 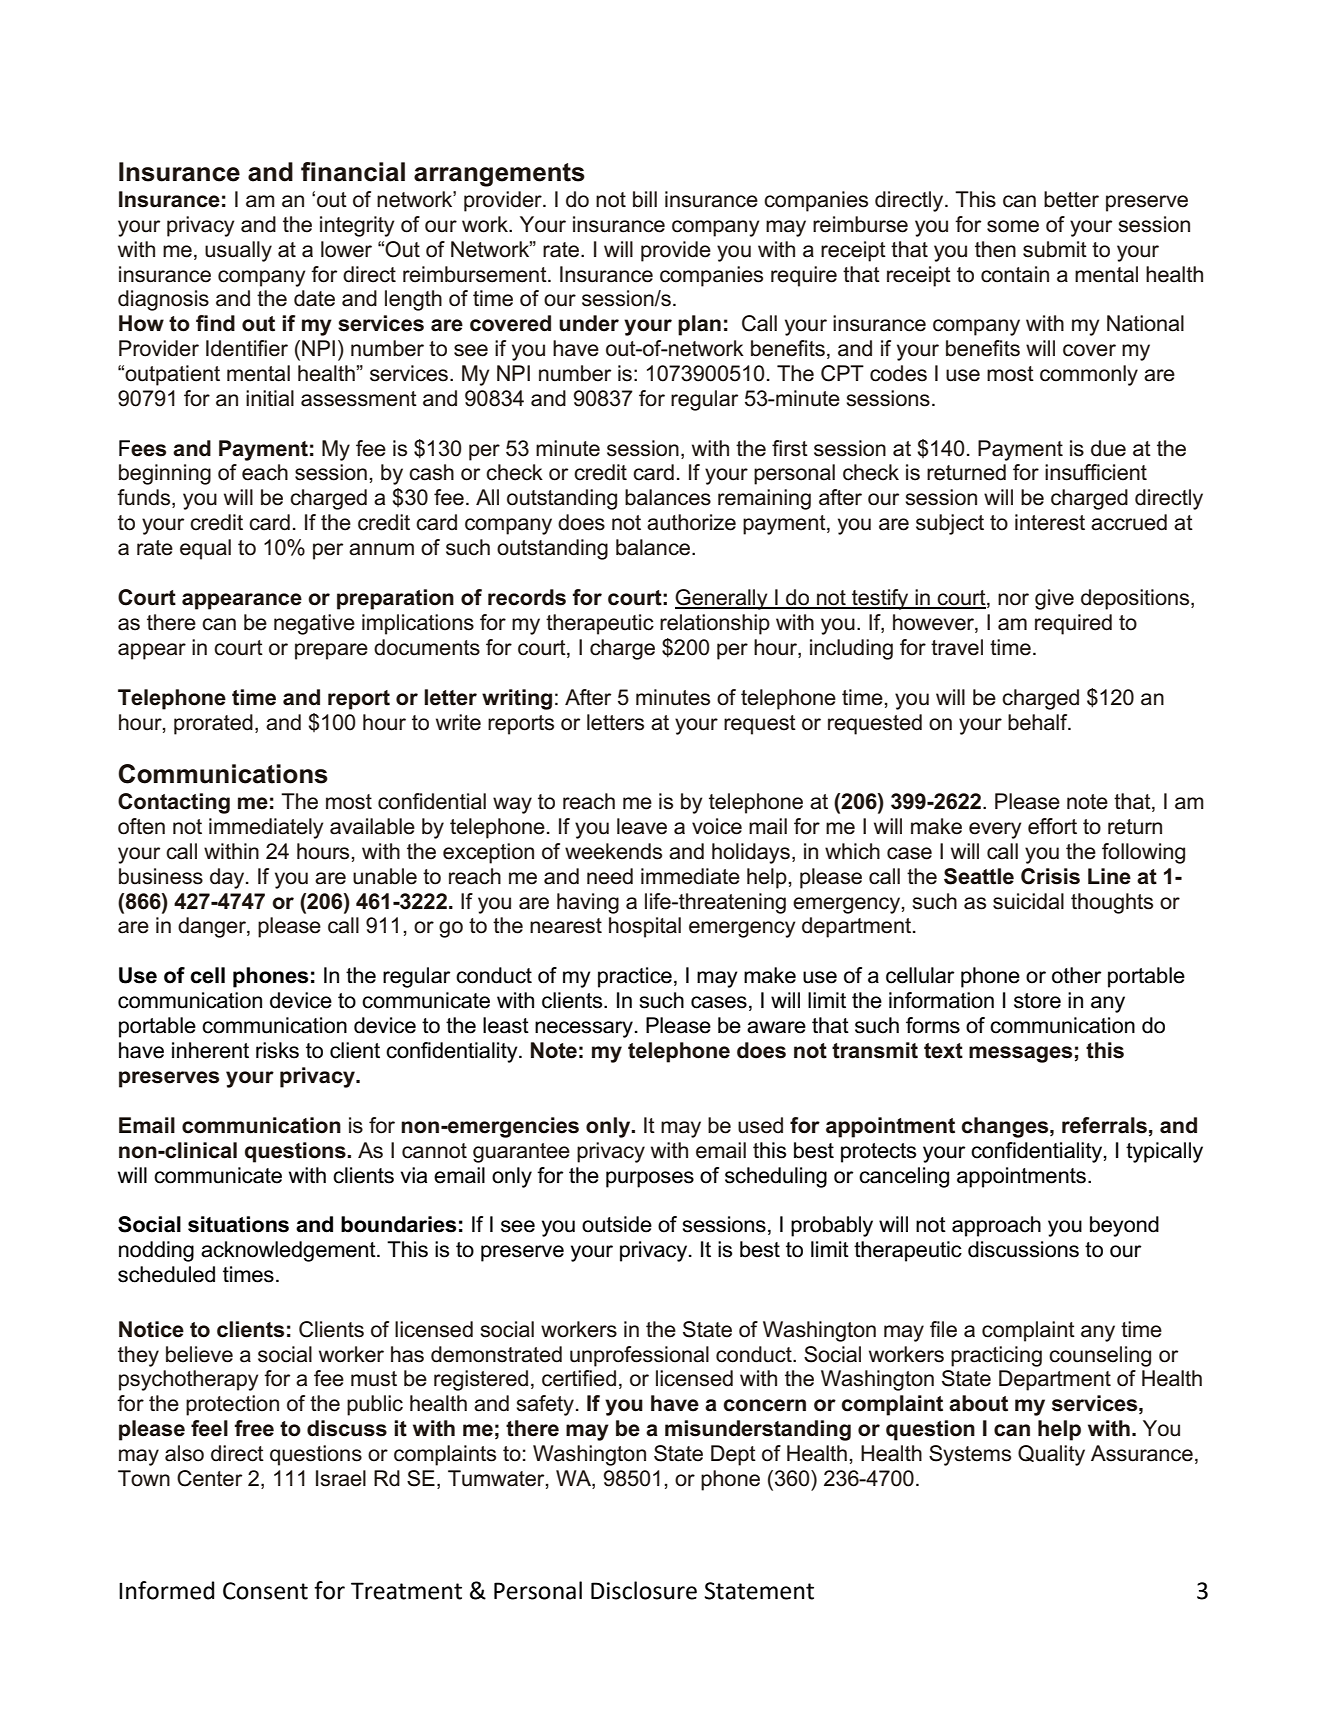 I want to click on bill, so click(x=645, y=199).
